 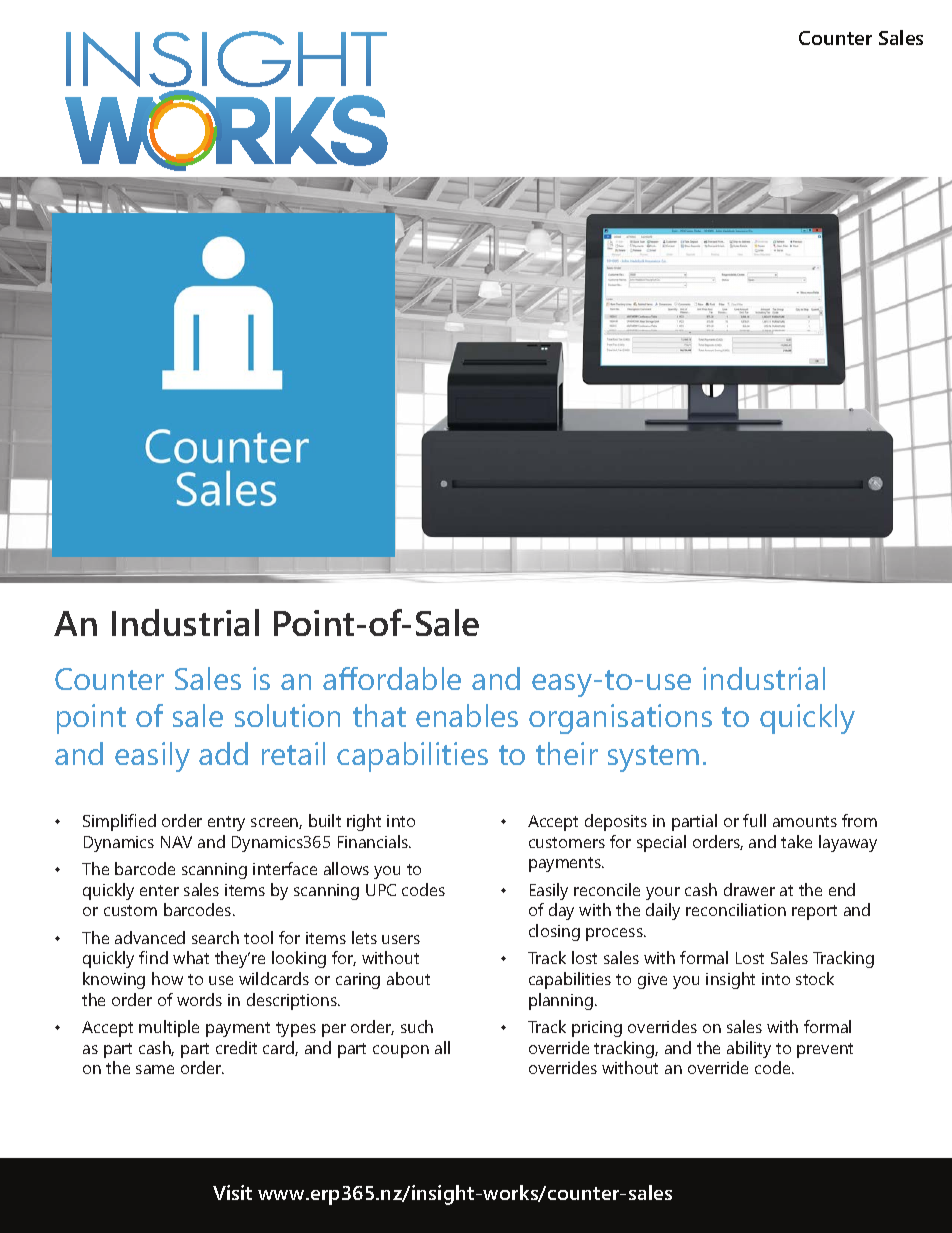 I want to click on Visit, so click(x=232, y=1192).
